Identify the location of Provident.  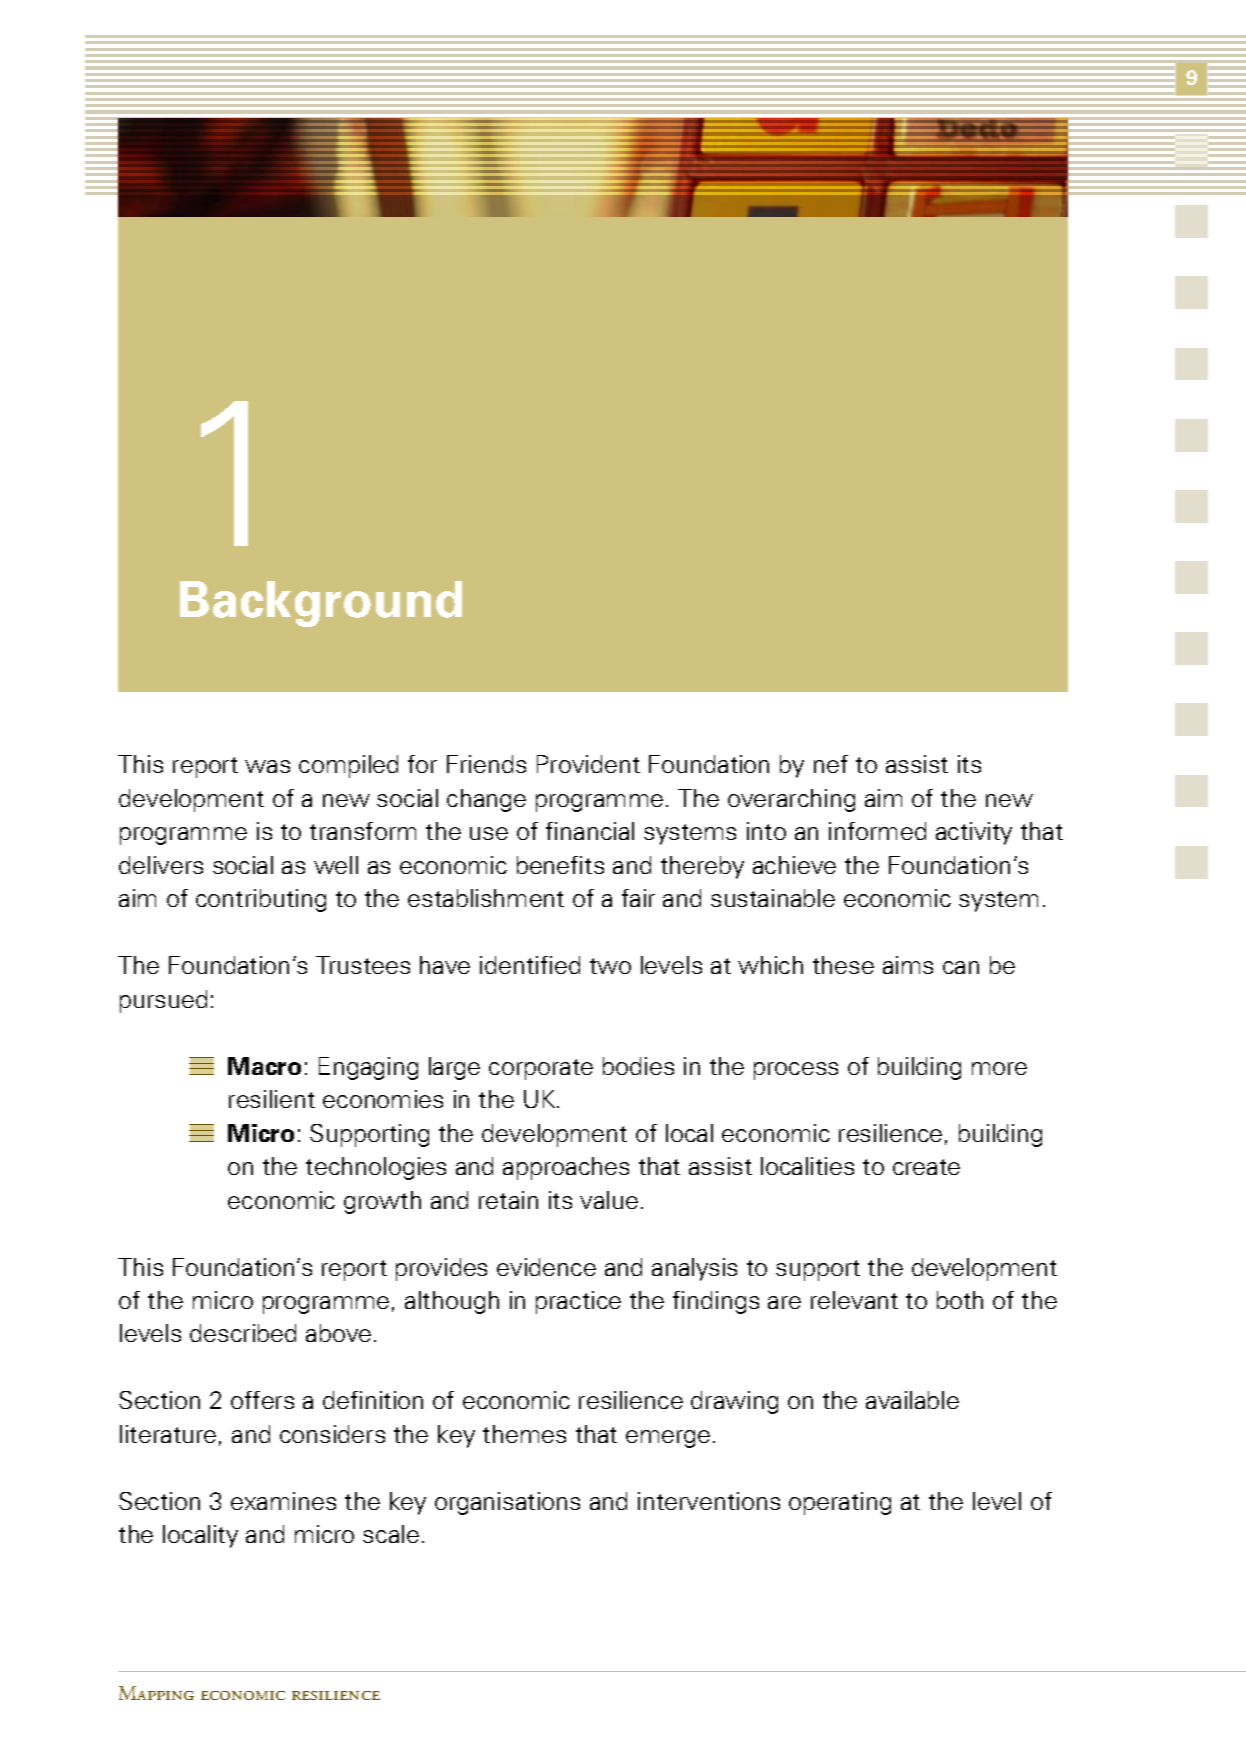
(588, 764).
